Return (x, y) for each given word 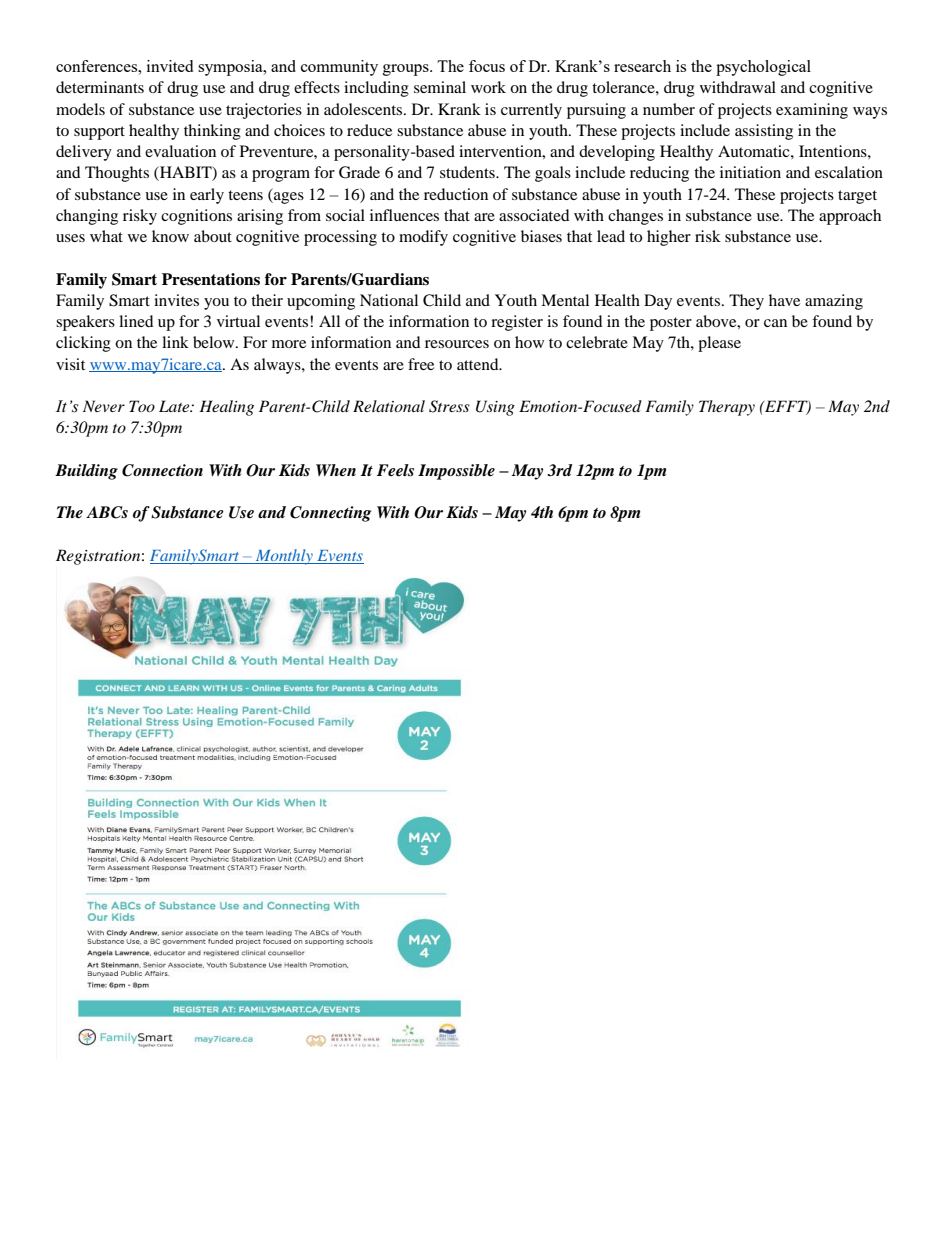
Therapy (727, 408)
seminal (440, 87)
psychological (763, 68)
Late (175, 406)
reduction (456, 194)
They (746, 302)
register (517, 323)
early (207, 196)
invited (170, 66)
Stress (449, 406)
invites (176, 300)
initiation (750, 172)
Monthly (284, 557)
